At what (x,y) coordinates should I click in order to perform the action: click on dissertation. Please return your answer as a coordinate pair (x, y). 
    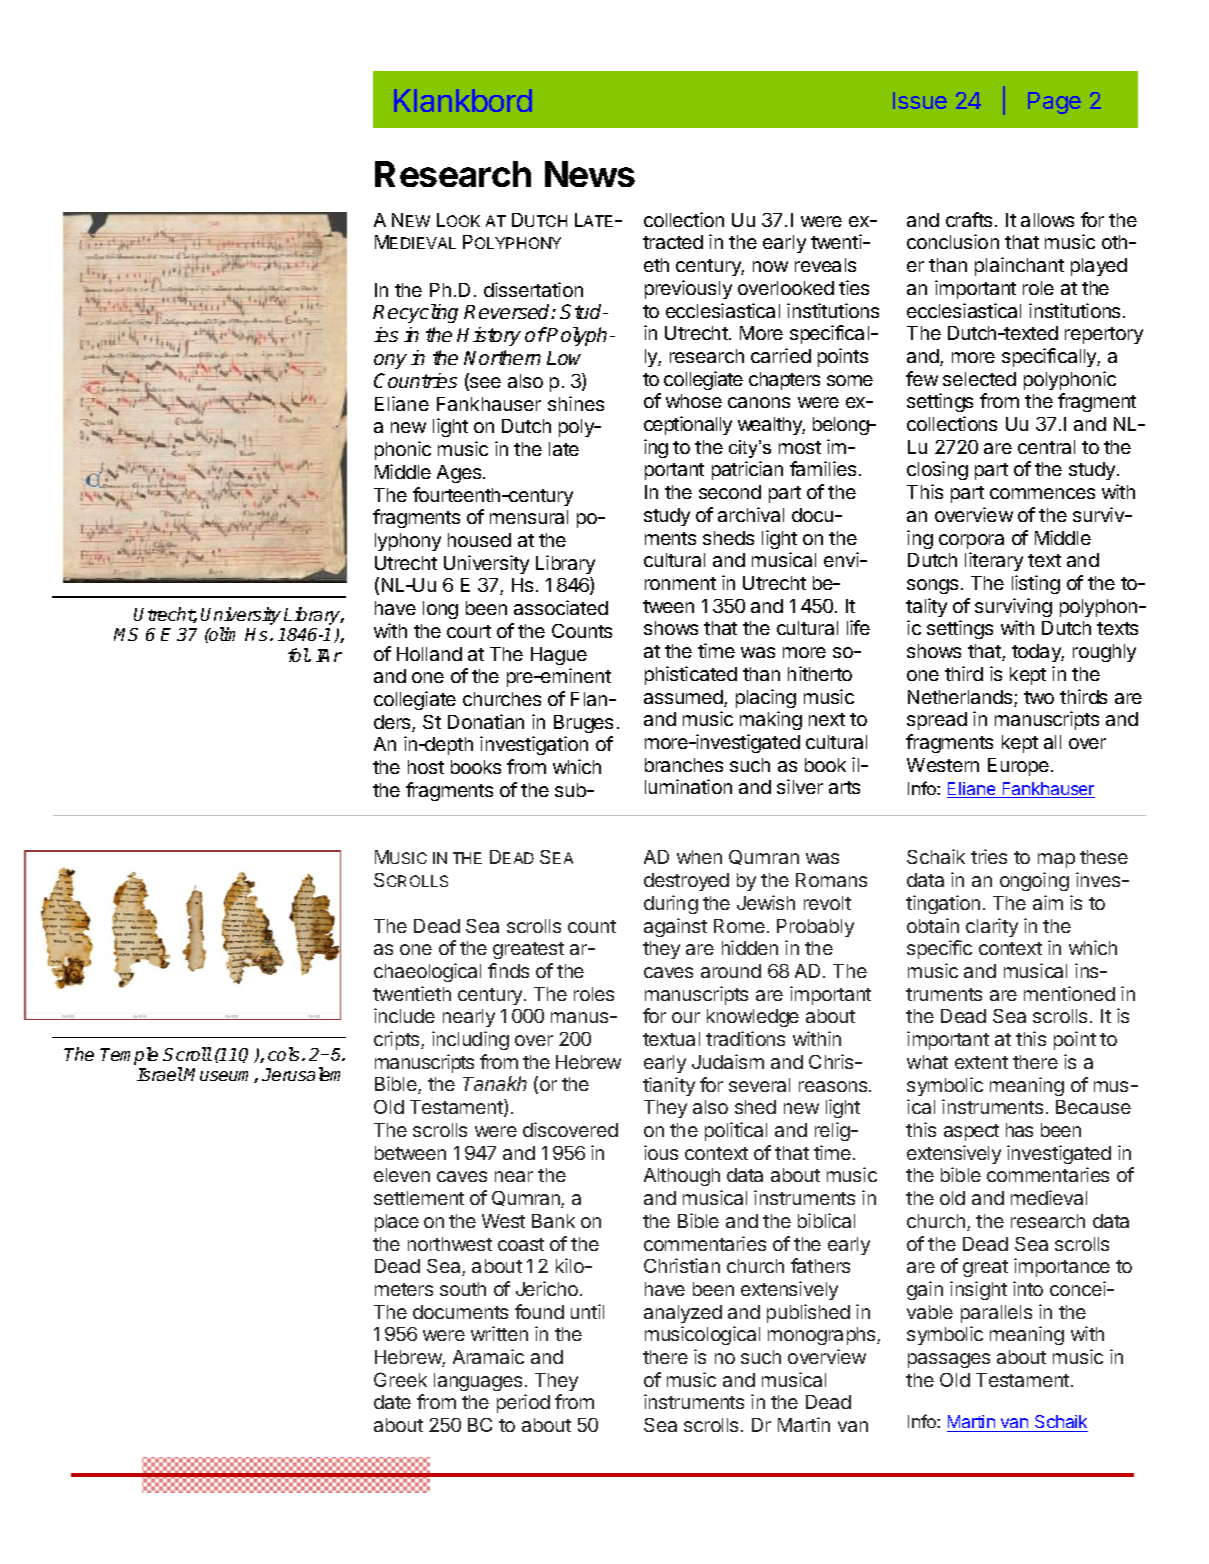
    Looking at the image, I should click on (533, 289).
